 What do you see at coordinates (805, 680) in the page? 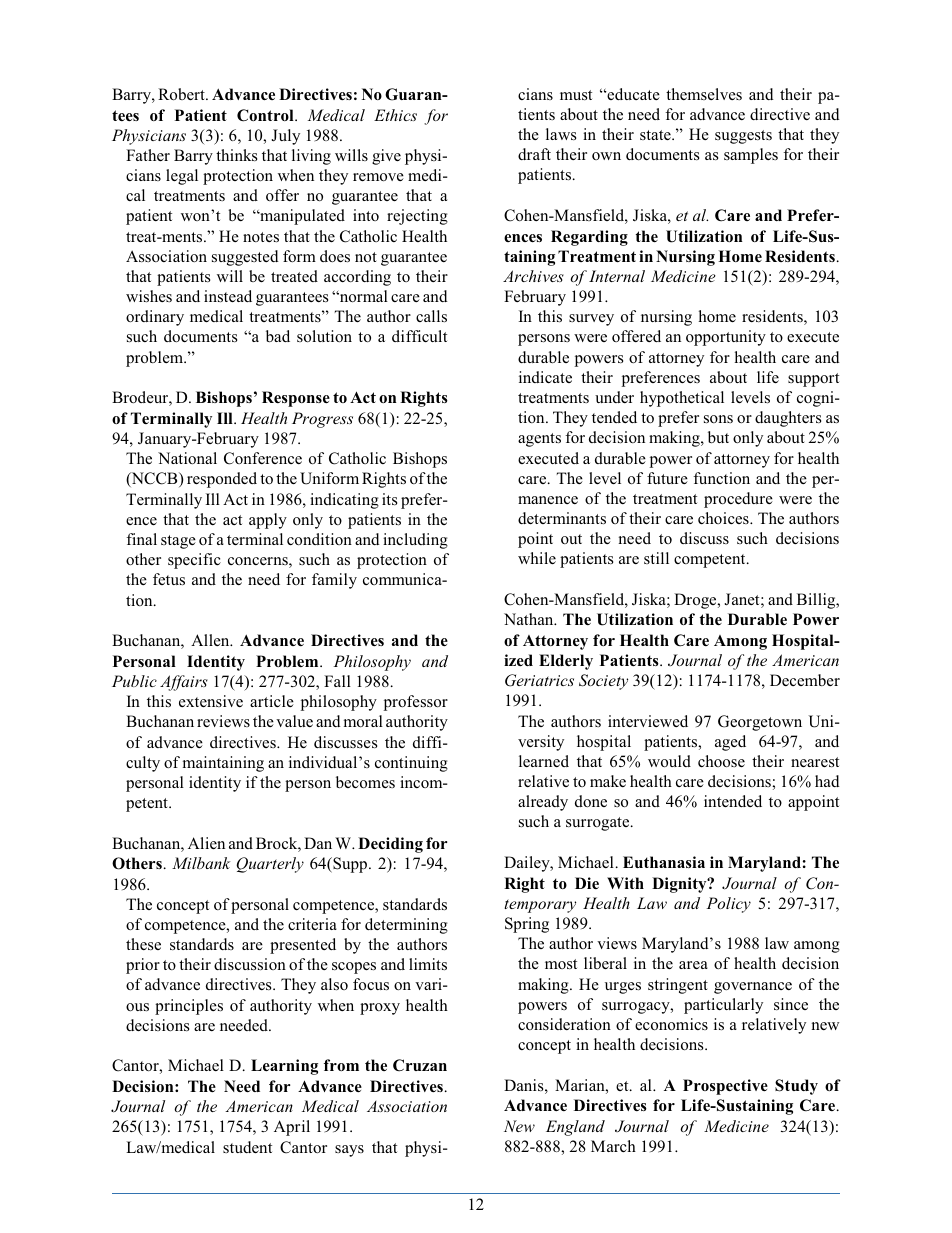
I see `December` at bounding box center [805, 680].
